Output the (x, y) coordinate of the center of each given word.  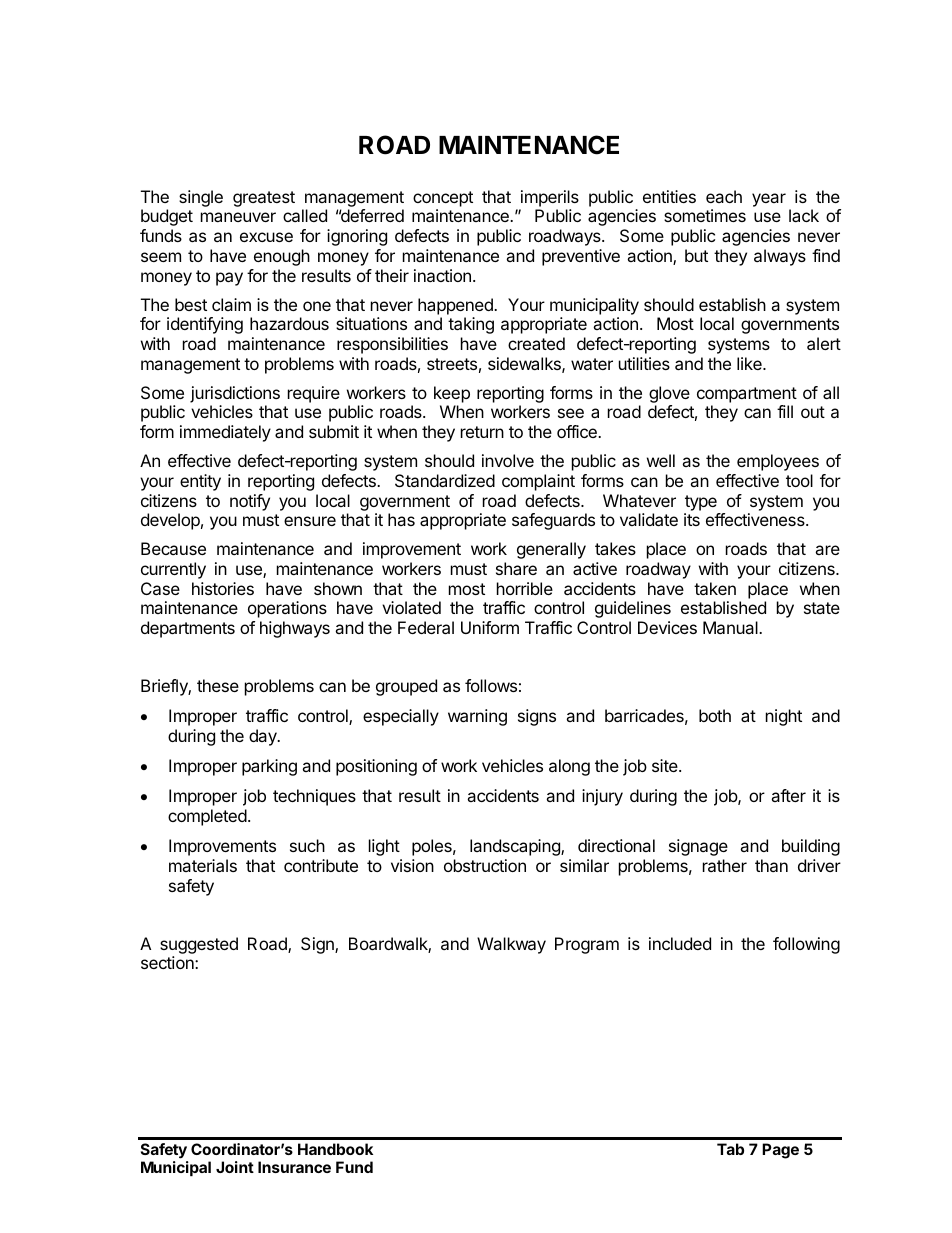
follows (491, 685)
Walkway (511, 945)
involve (508, 460)
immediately (225, 433)
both (715, 715)
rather (725, 865)
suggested (199, 945)
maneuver (238, 217)
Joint (235, 1167)
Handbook (335, 1149)
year (769, 200)
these (218, 685)
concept (443, 199)
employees (778, 462)
